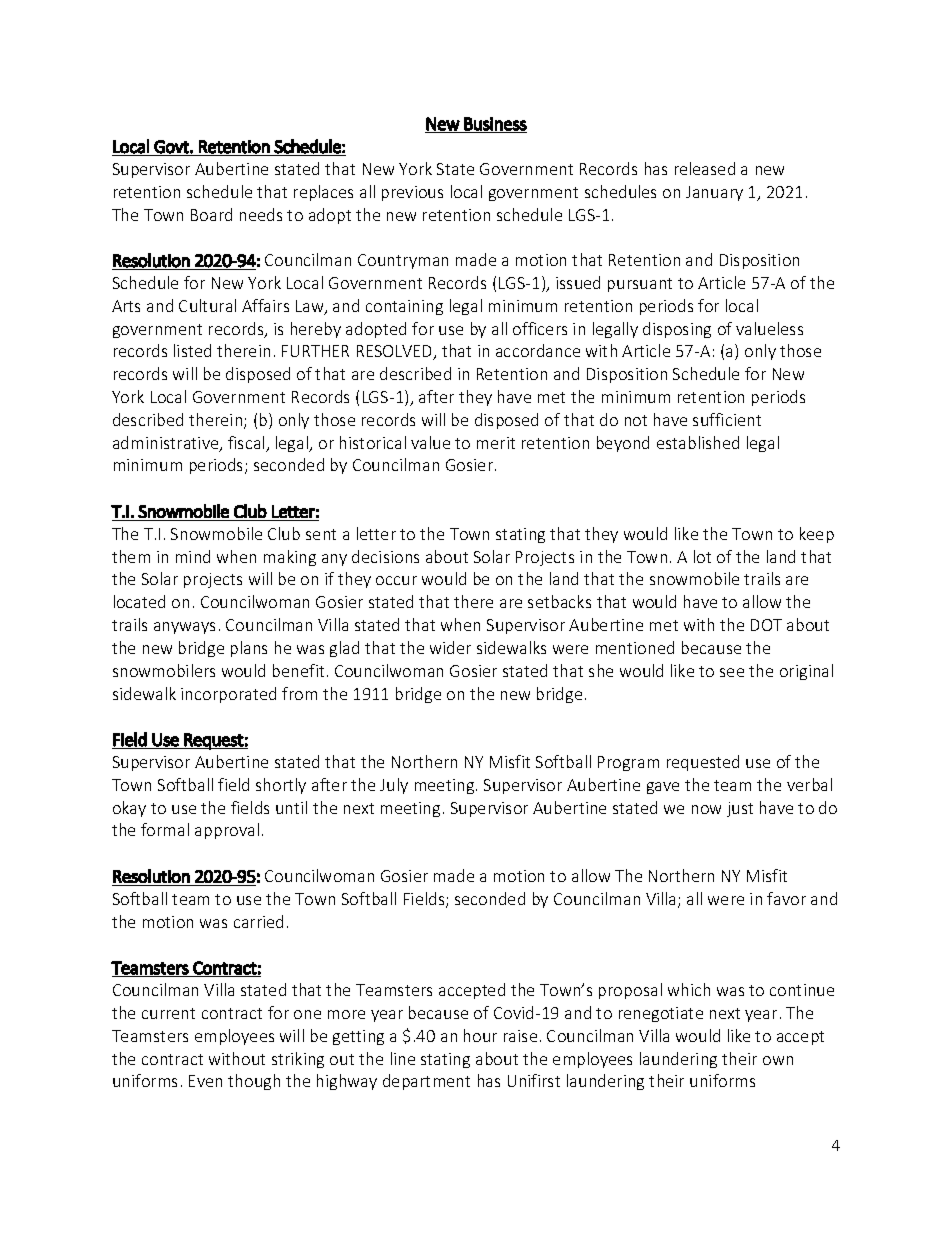 The image size is (952, 1233). I want to click on wider, so click(450, 647).
